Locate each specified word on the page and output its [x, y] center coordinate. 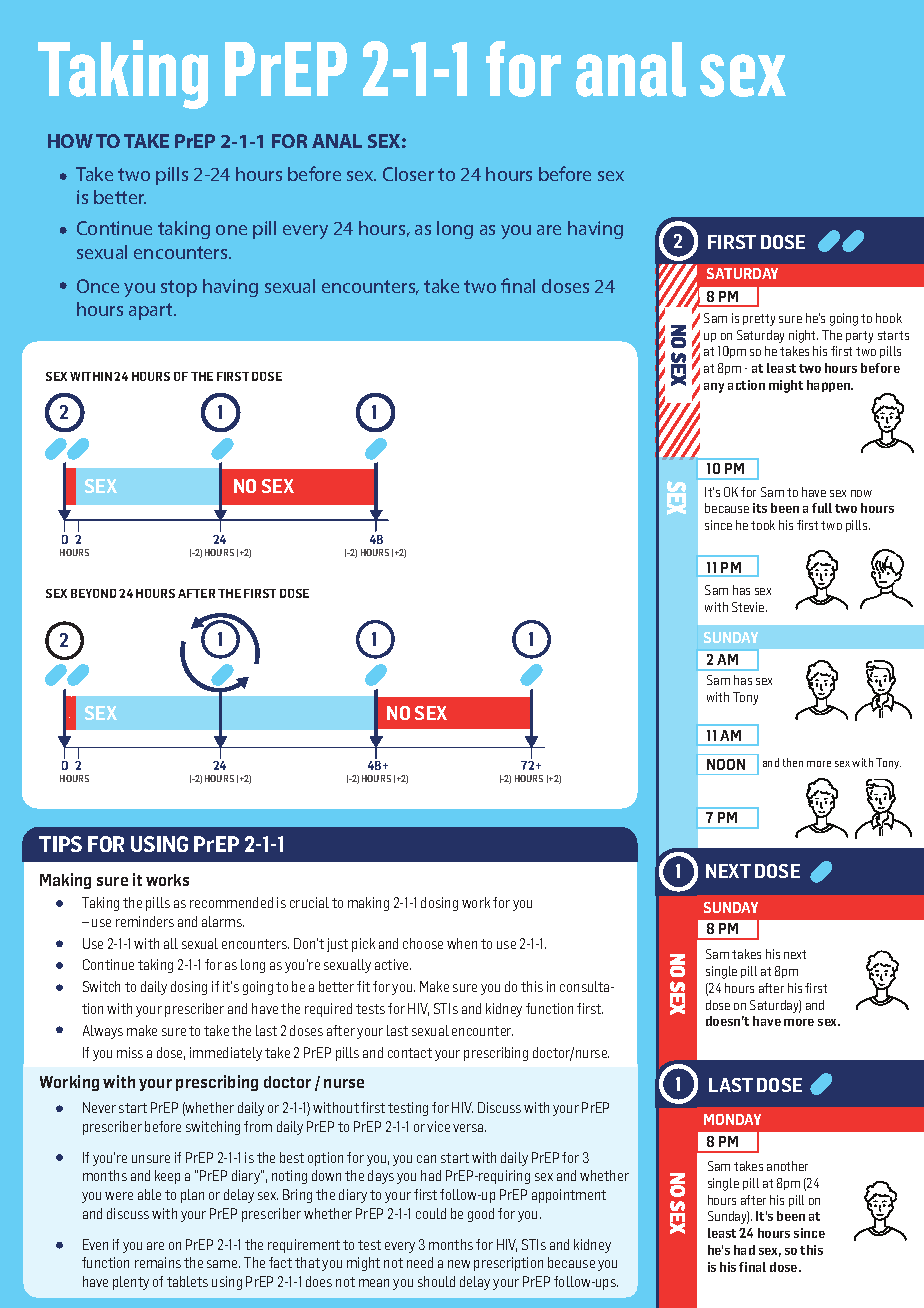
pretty [759, 320]
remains [158, 1262]
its [760, 508]
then [793, 762]
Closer [408, 174]
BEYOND [93, 593]
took [763, 525]
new [459, 1264]
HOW [70, 141]
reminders [145, 921]
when [462, 943]
